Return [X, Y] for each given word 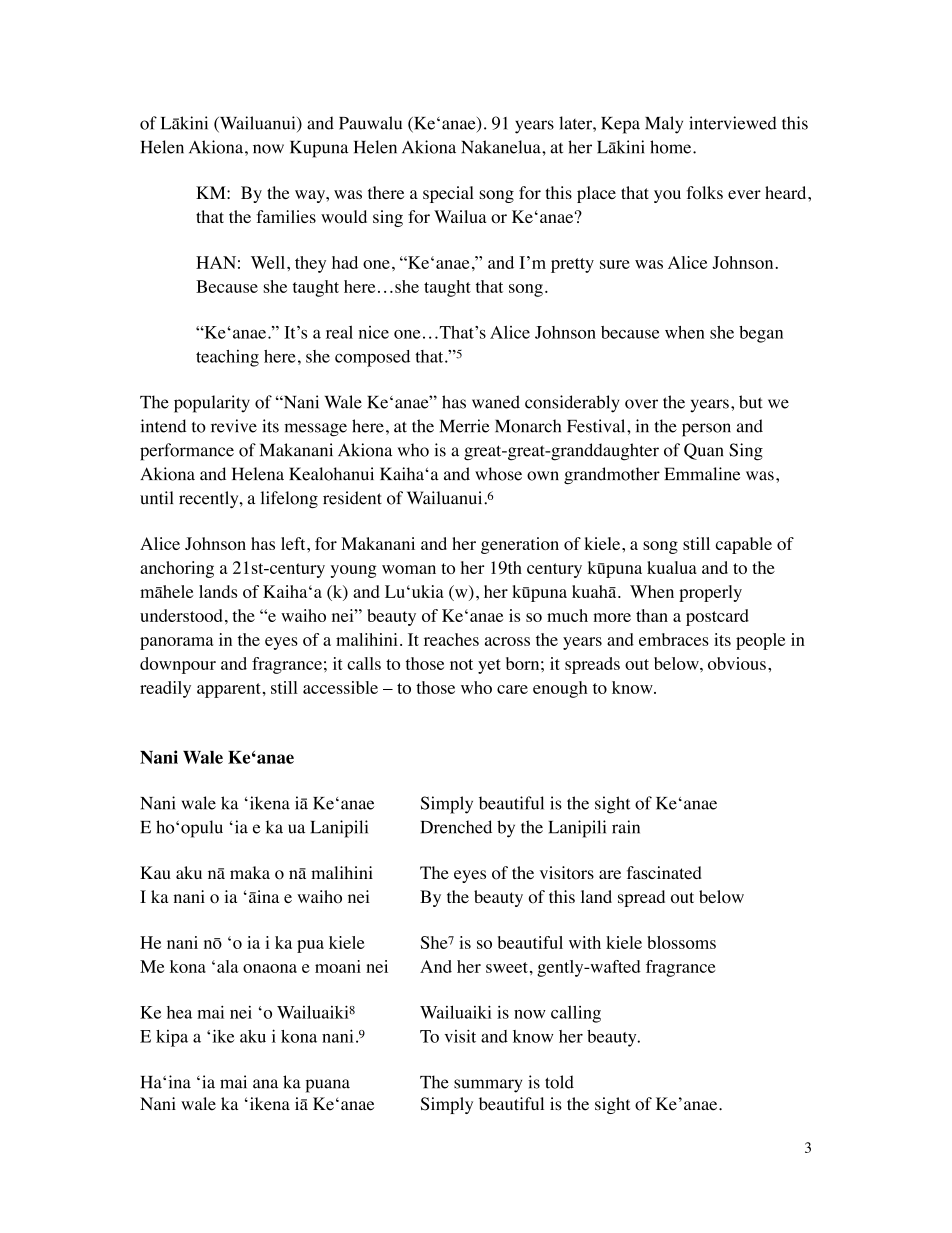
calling [576, 1014]
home [672, 147]
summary [488, 1086]
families [286, 216]
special [448, 194]
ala [227, 966]
